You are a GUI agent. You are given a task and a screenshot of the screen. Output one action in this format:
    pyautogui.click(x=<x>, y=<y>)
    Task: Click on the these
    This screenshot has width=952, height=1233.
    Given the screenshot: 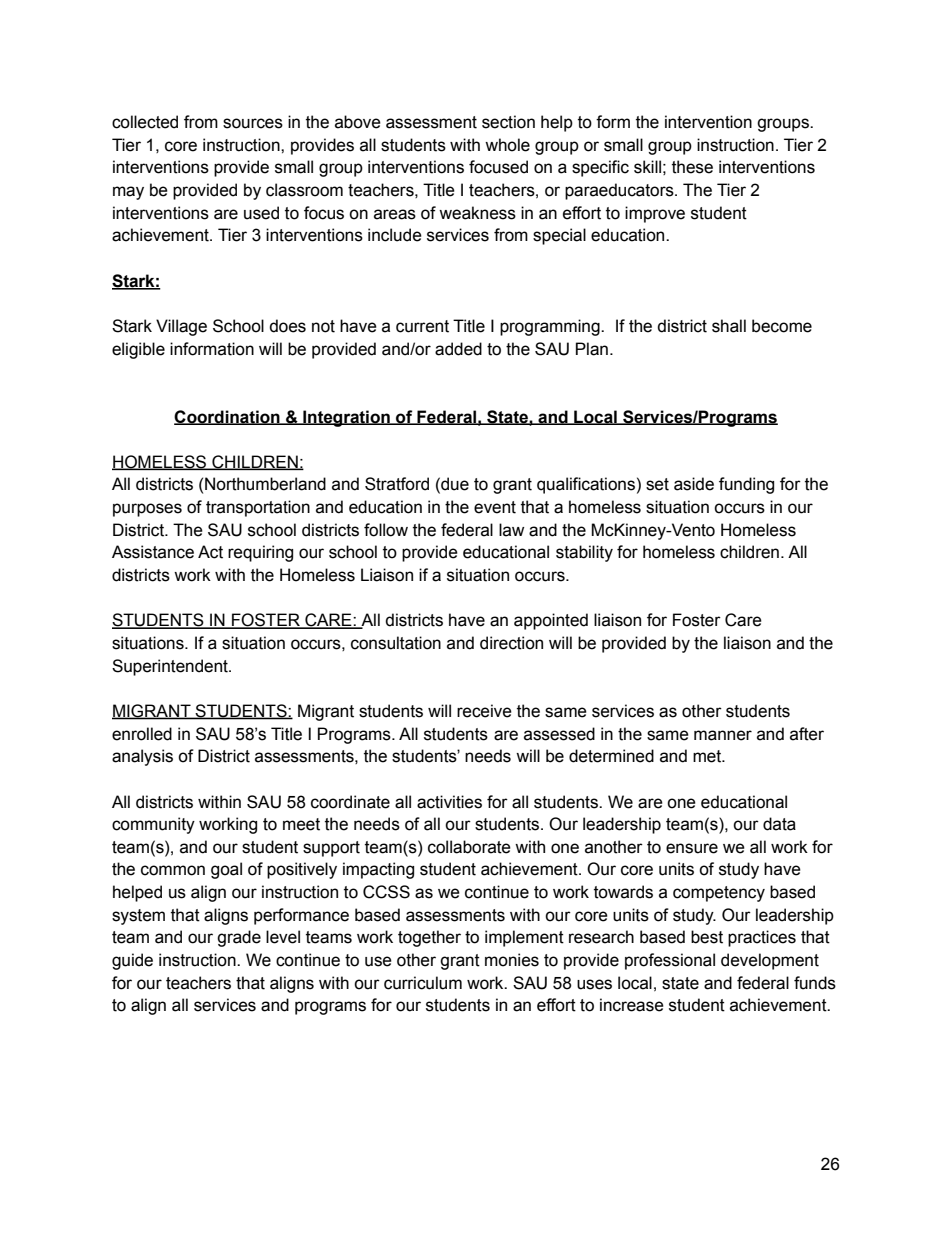 What is the action you would take?
    pyautogui.click(x=692, y=167)
